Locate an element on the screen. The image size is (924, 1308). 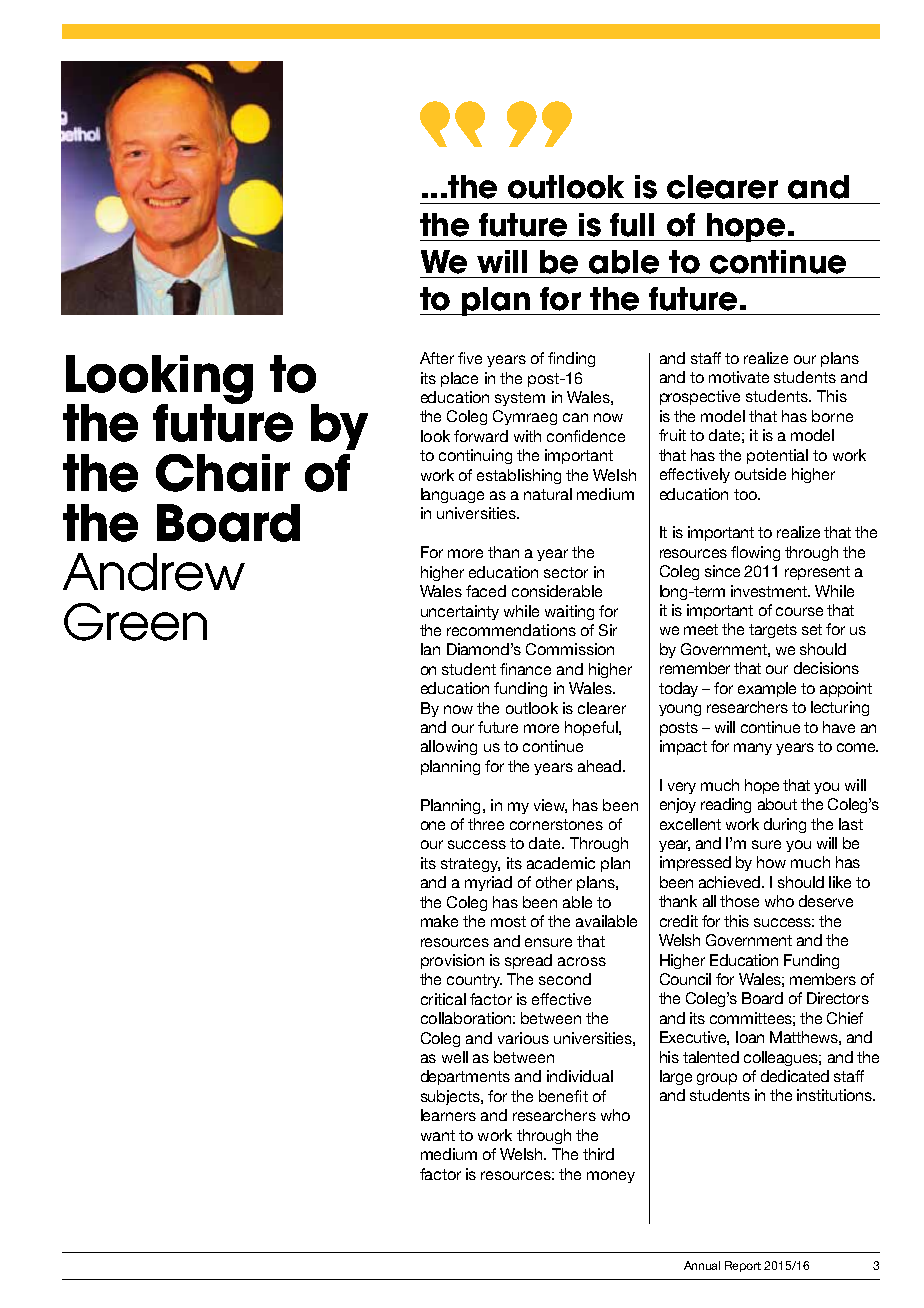
money is located at coordinates (611, 1177).
